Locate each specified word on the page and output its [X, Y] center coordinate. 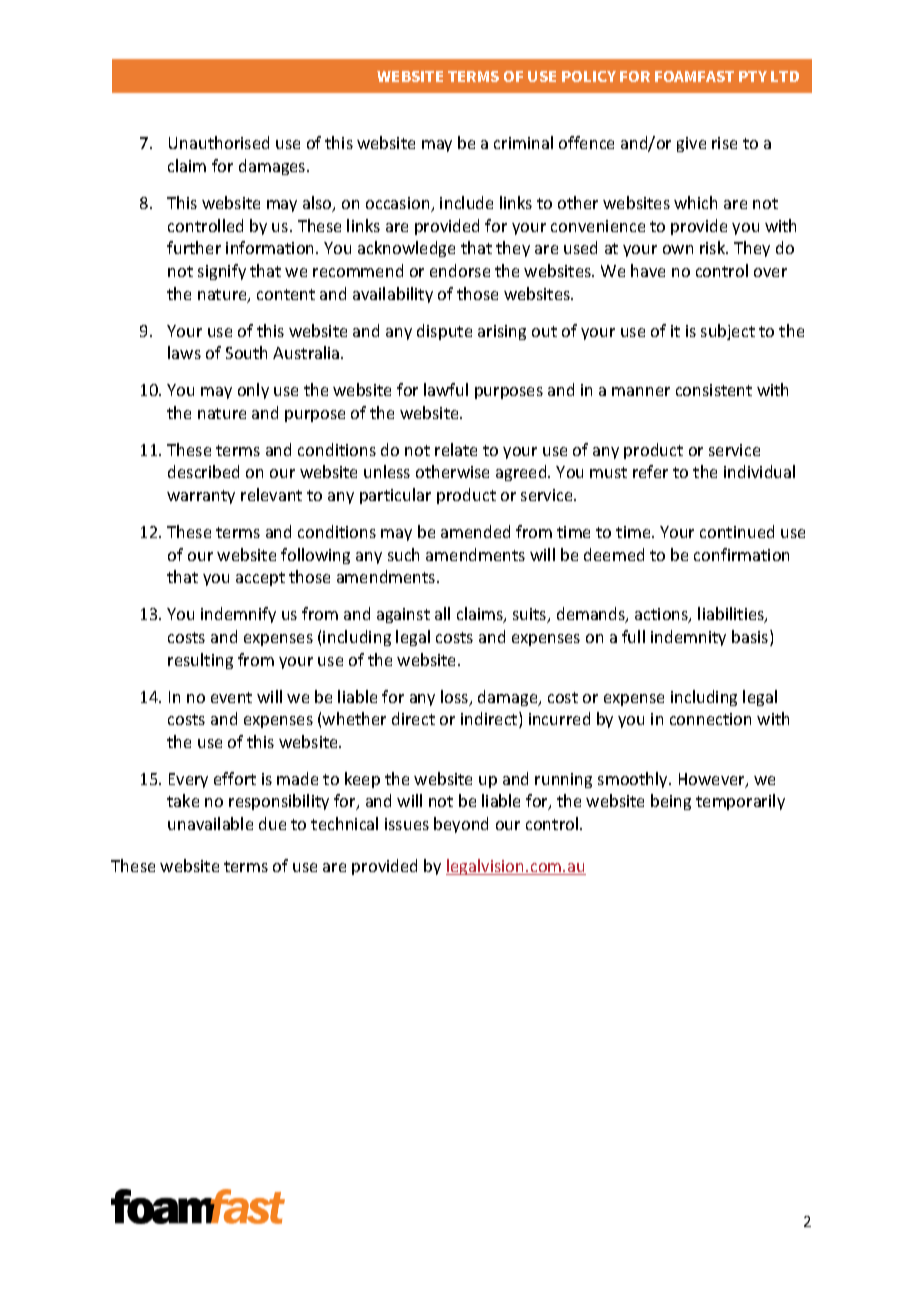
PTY [753, 76]
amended [475, 531]
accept [260, 579]
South [246, 352]
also [318, 204]
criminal [523, 142]
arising [502, 332]
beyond [461, 825]
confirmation [741, 554]
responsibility [279, 802]
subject [728, 332]
